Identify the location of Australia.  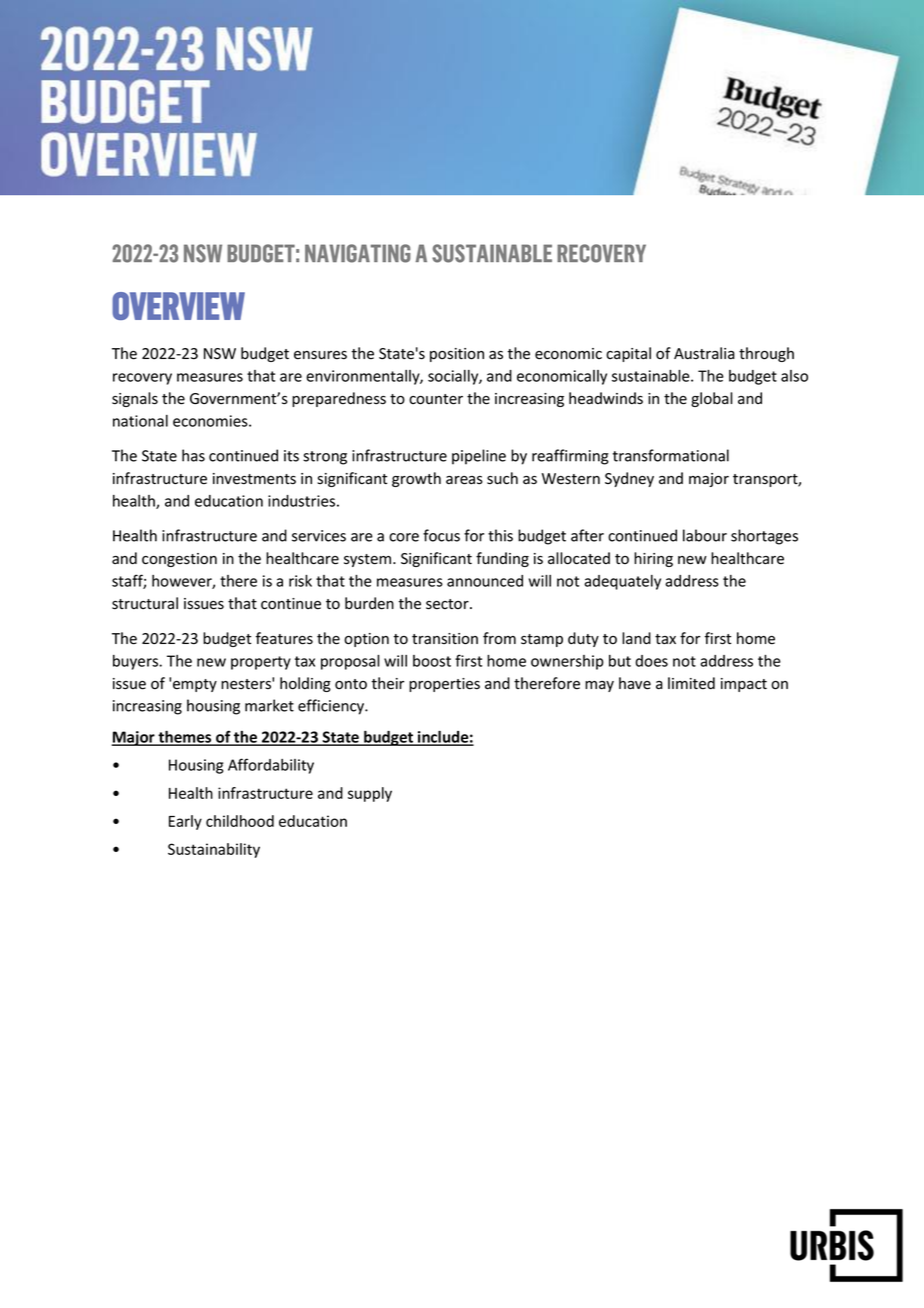
(704, 353).
